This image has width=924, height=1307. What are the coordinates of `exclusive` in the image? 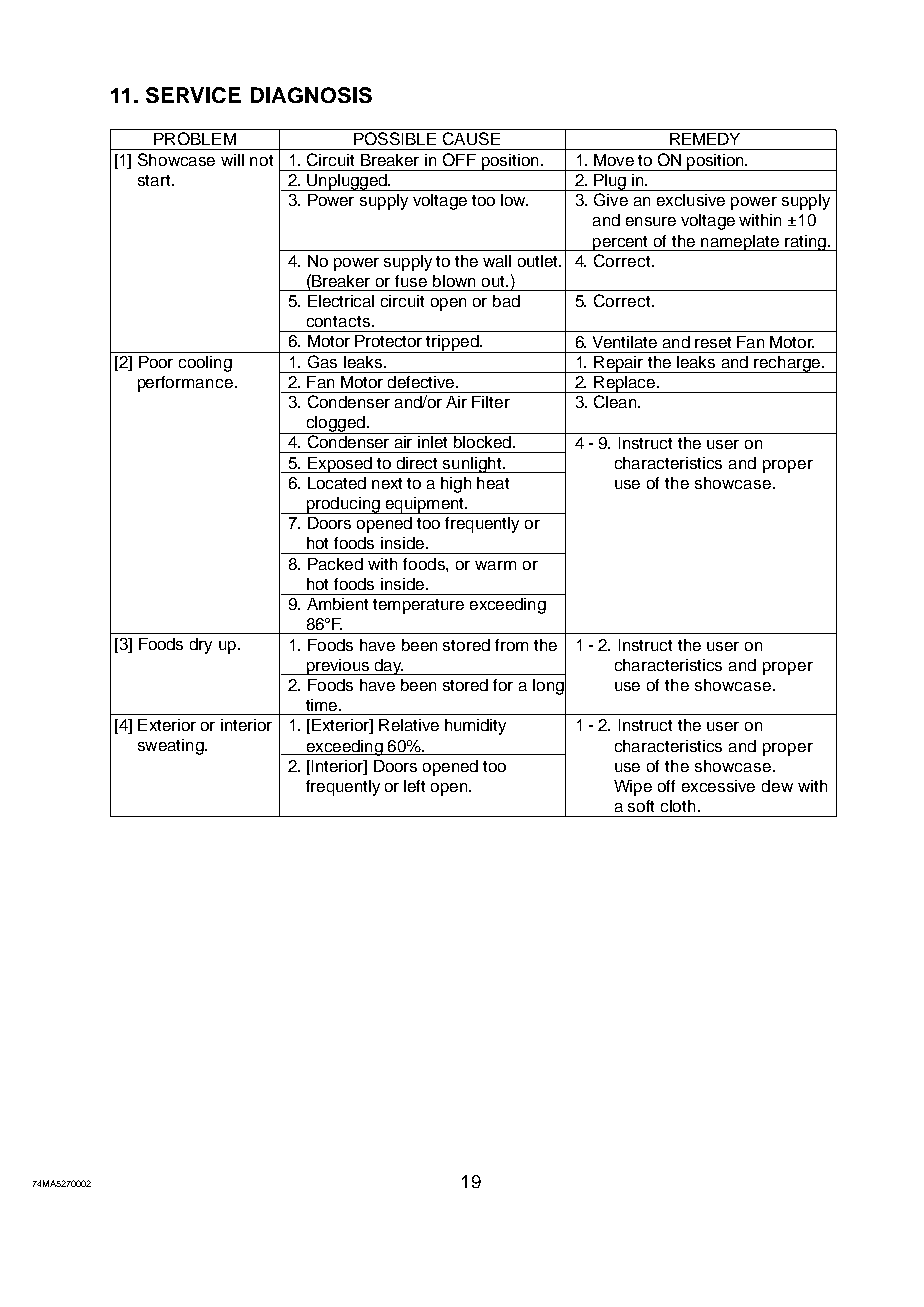 It's located at (691, 200).
